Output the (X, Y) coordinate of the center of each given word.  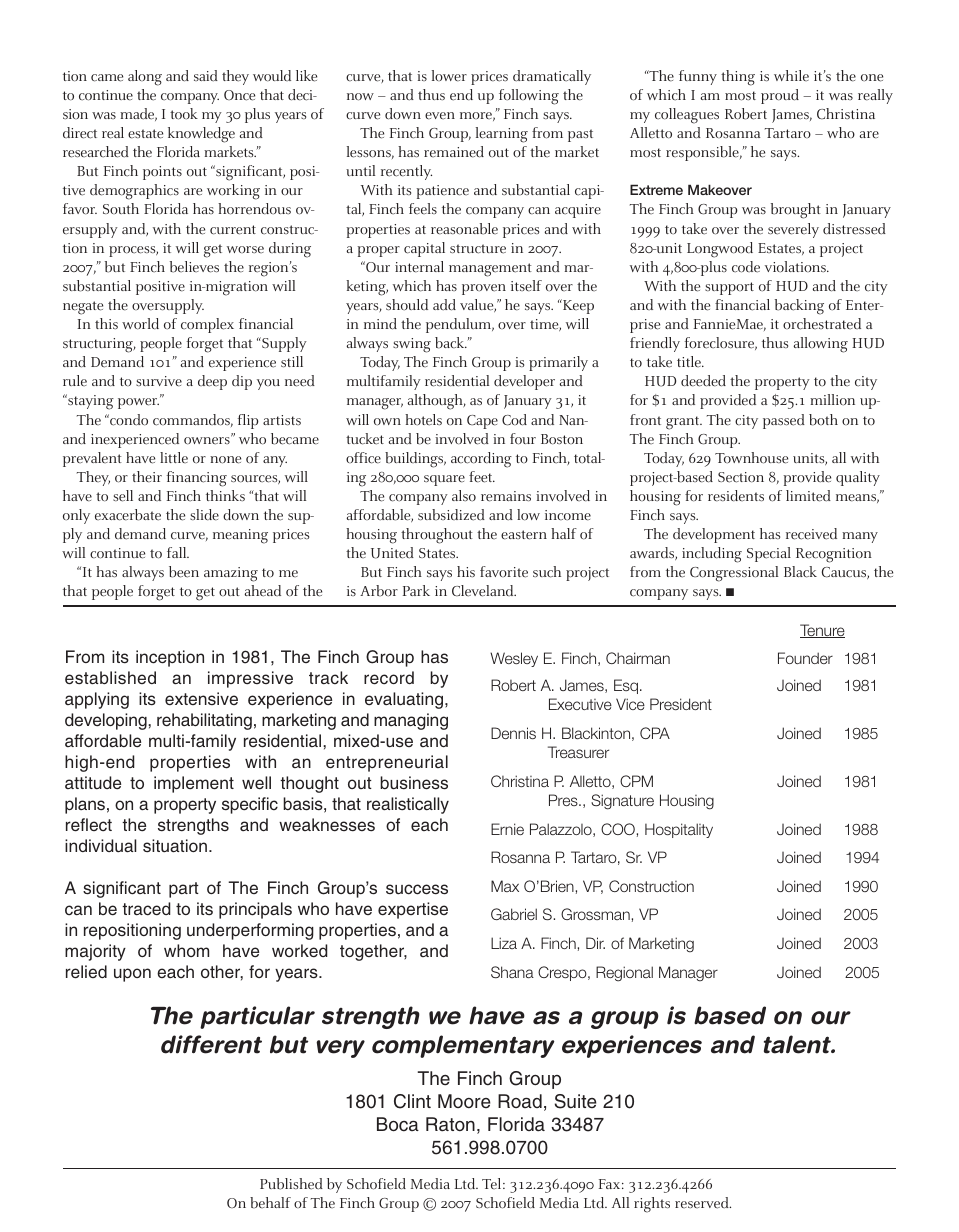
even (440, 116)
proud (780, 96)
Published (291, 1184)
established (110, 678)
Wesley (514, 659)
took (184, 114)
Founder (805, 658)
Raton (450, 1124)
